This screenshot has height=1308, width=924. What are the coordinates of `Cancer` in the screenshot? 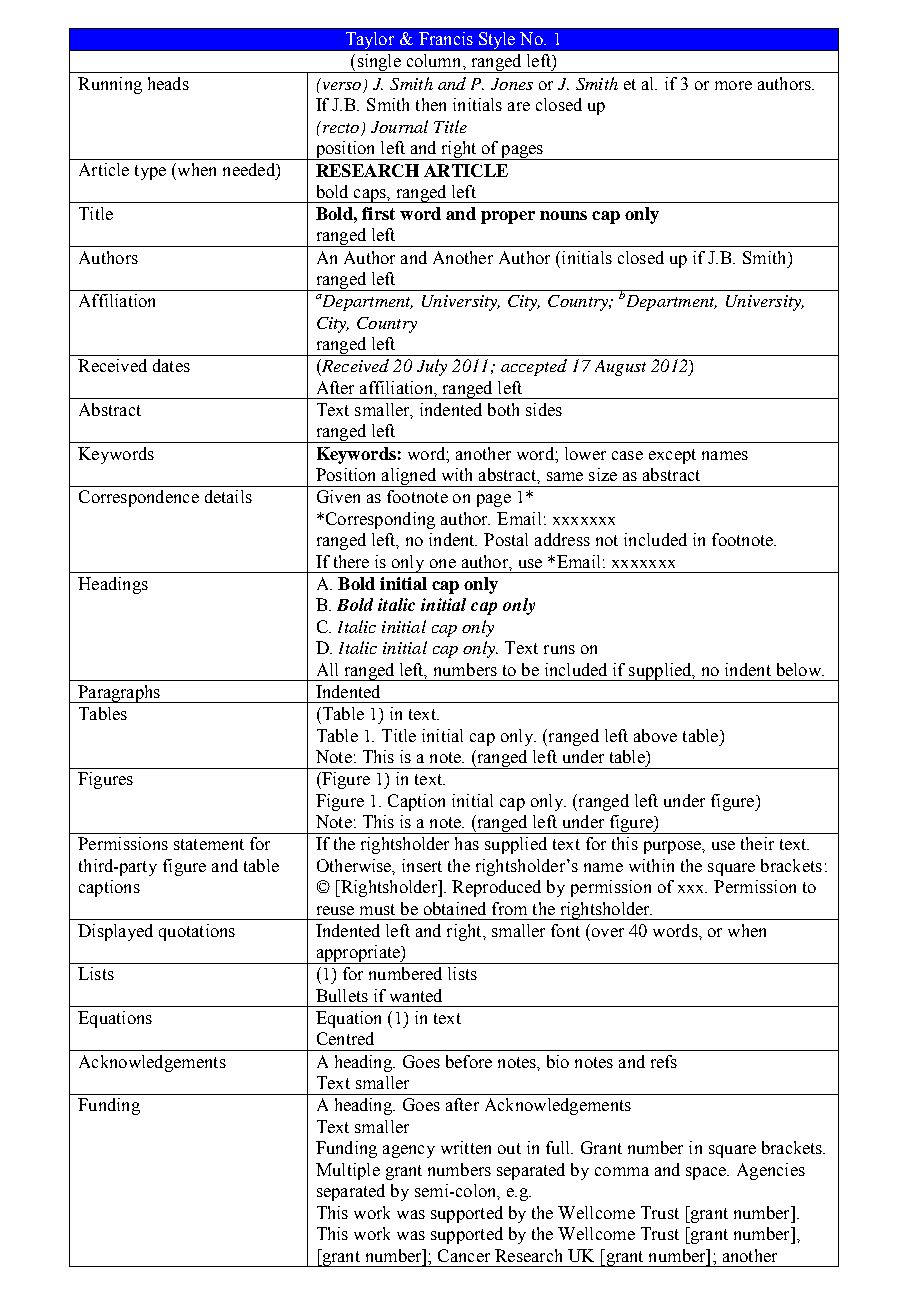 It's located at (464, 1255).
